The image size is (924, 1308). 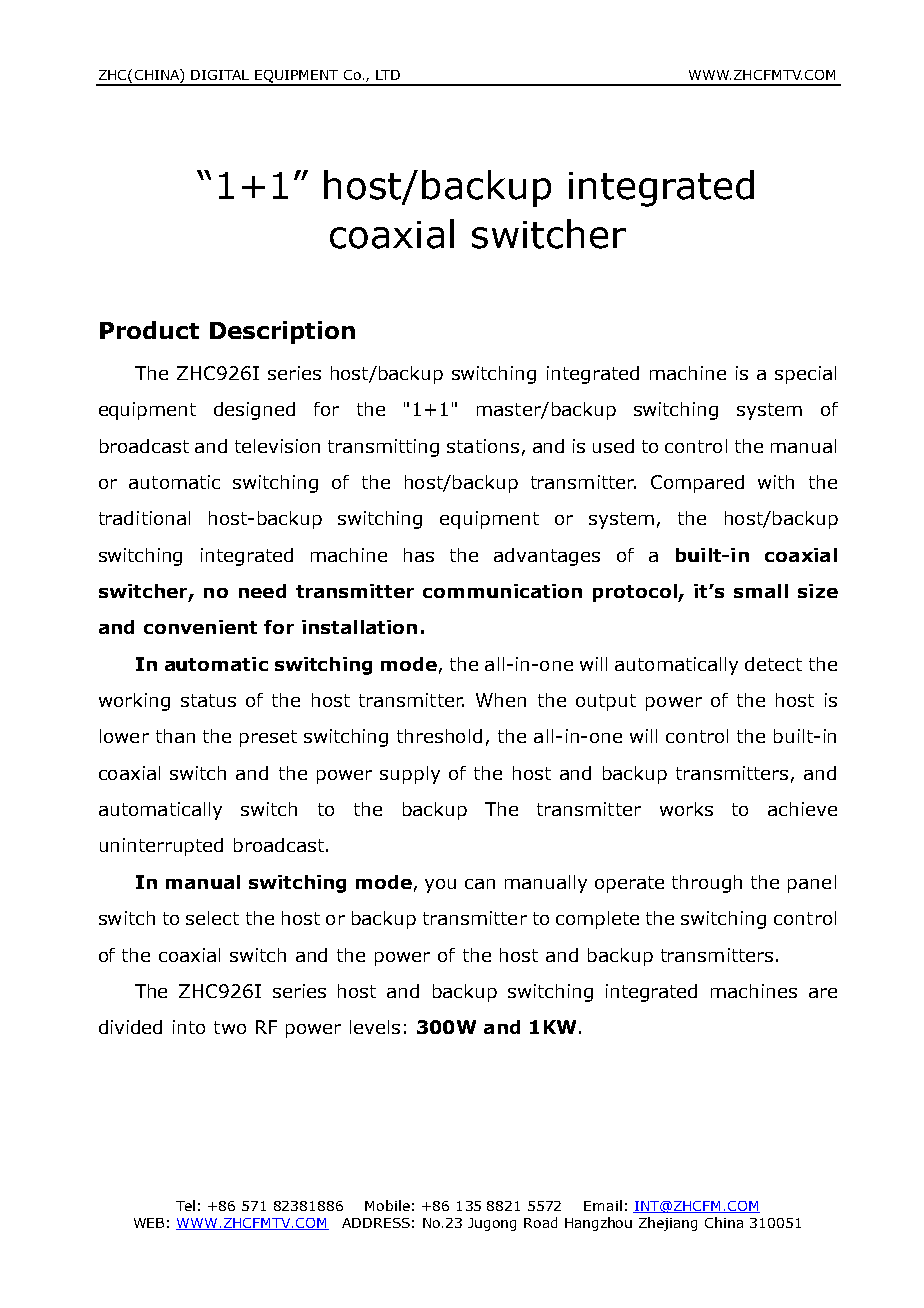 I want to click on Mobile, so click(x=387, y=1205).
